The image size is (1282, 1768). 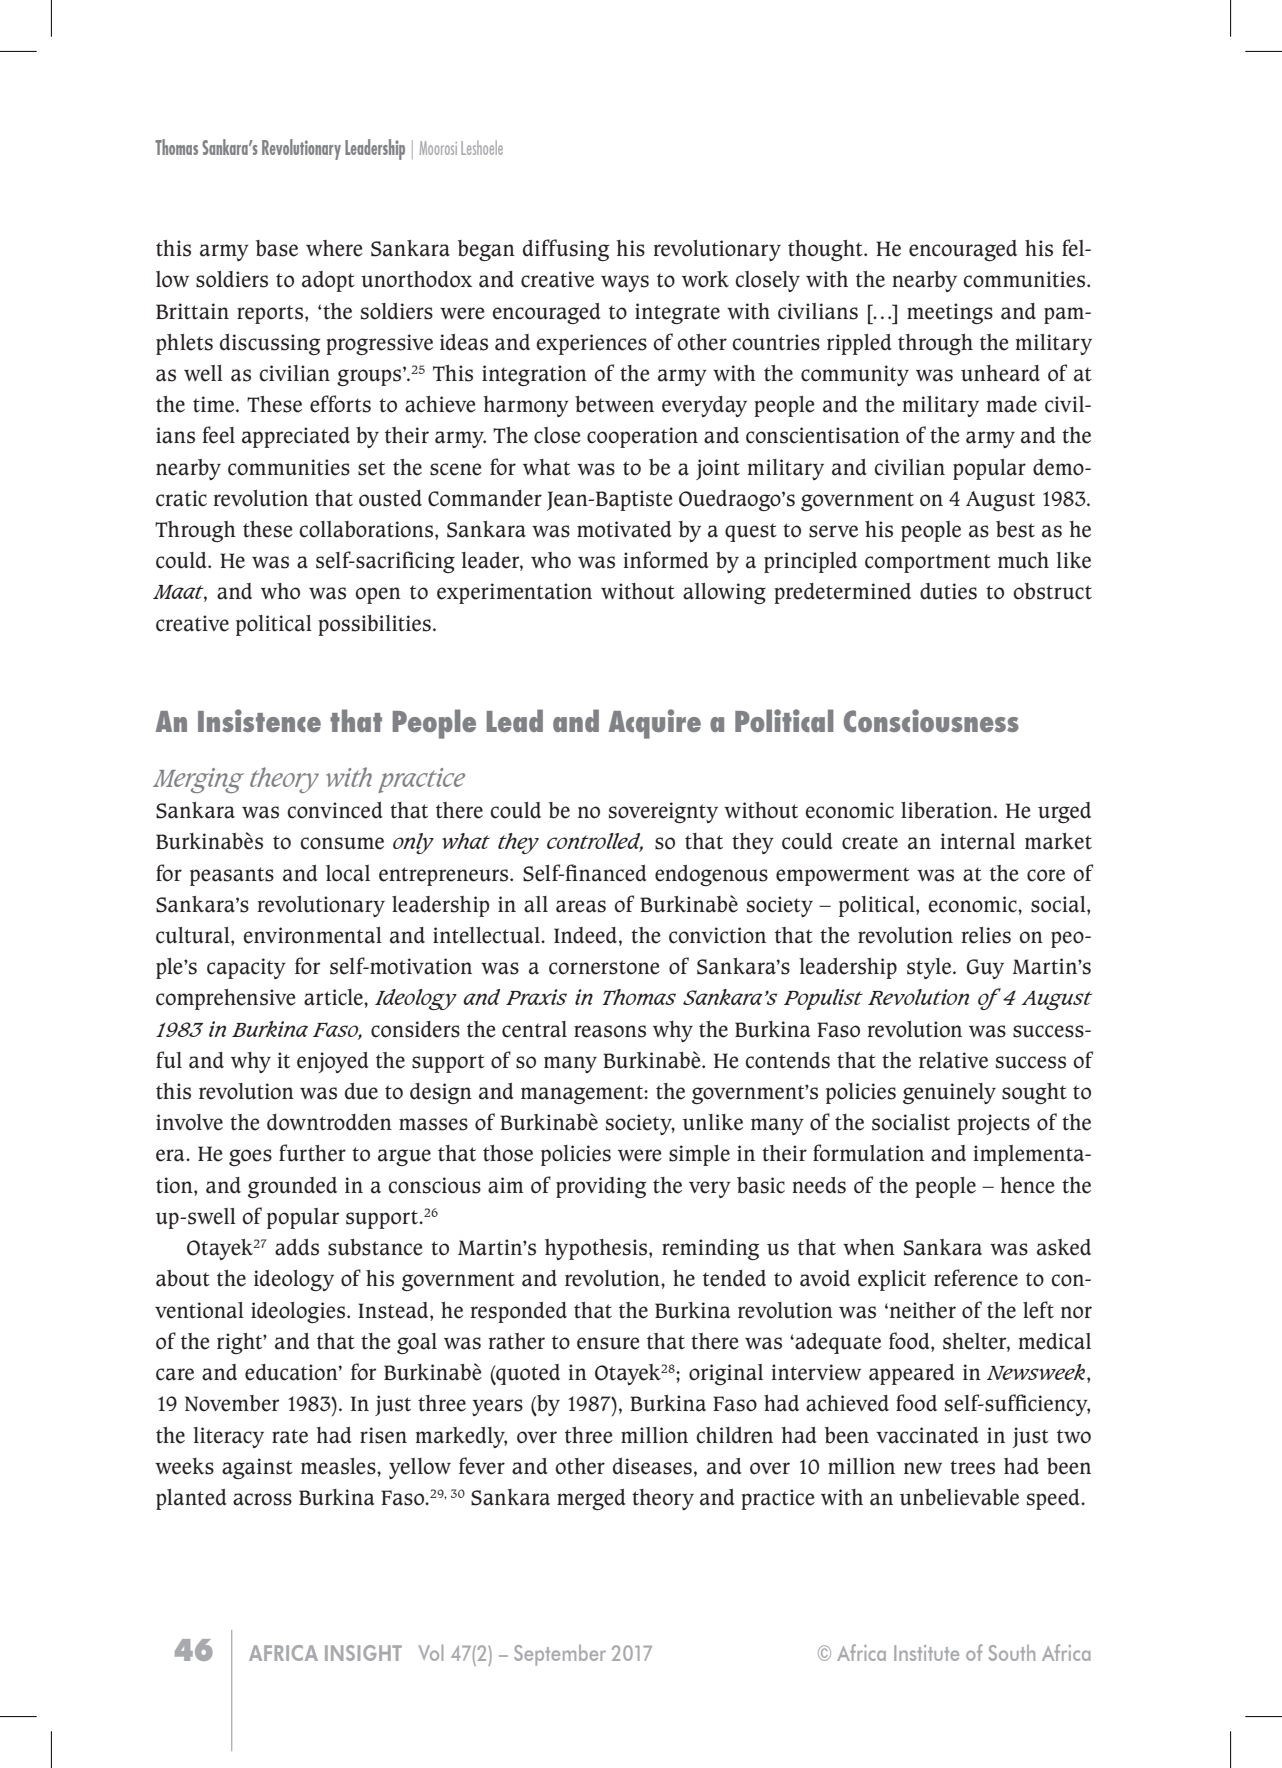 I want to click on meetings, so click(x=950, y=313).
